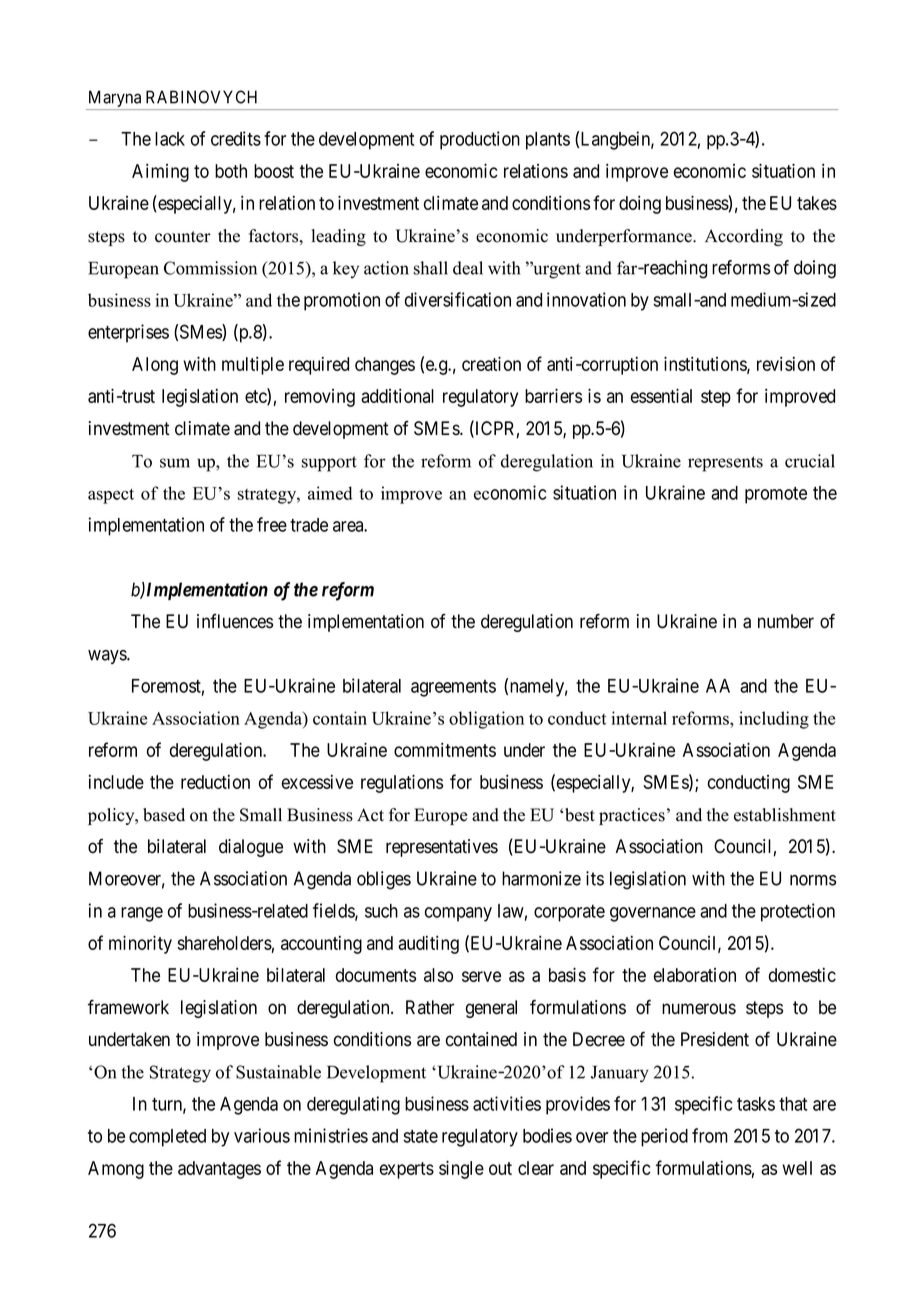 The width and height of the page is (924, 1308). What do you see at coordinates (453, 688) in the page?
I see `agreements` at bounding box center [453, 688].
